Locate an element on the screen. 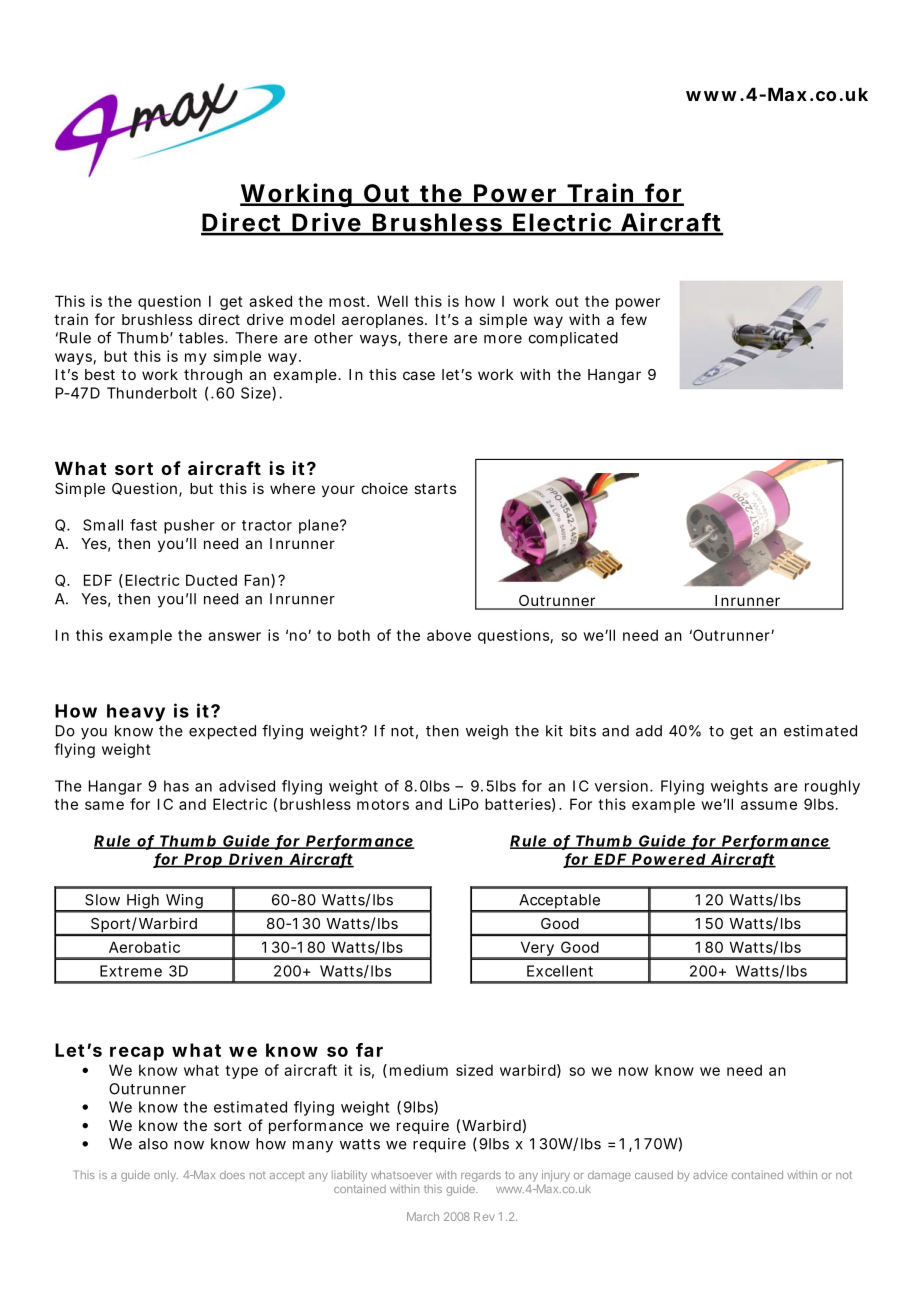 This screenshot has height=1308, width=924. recap is located at coordinates (137, 1053).
